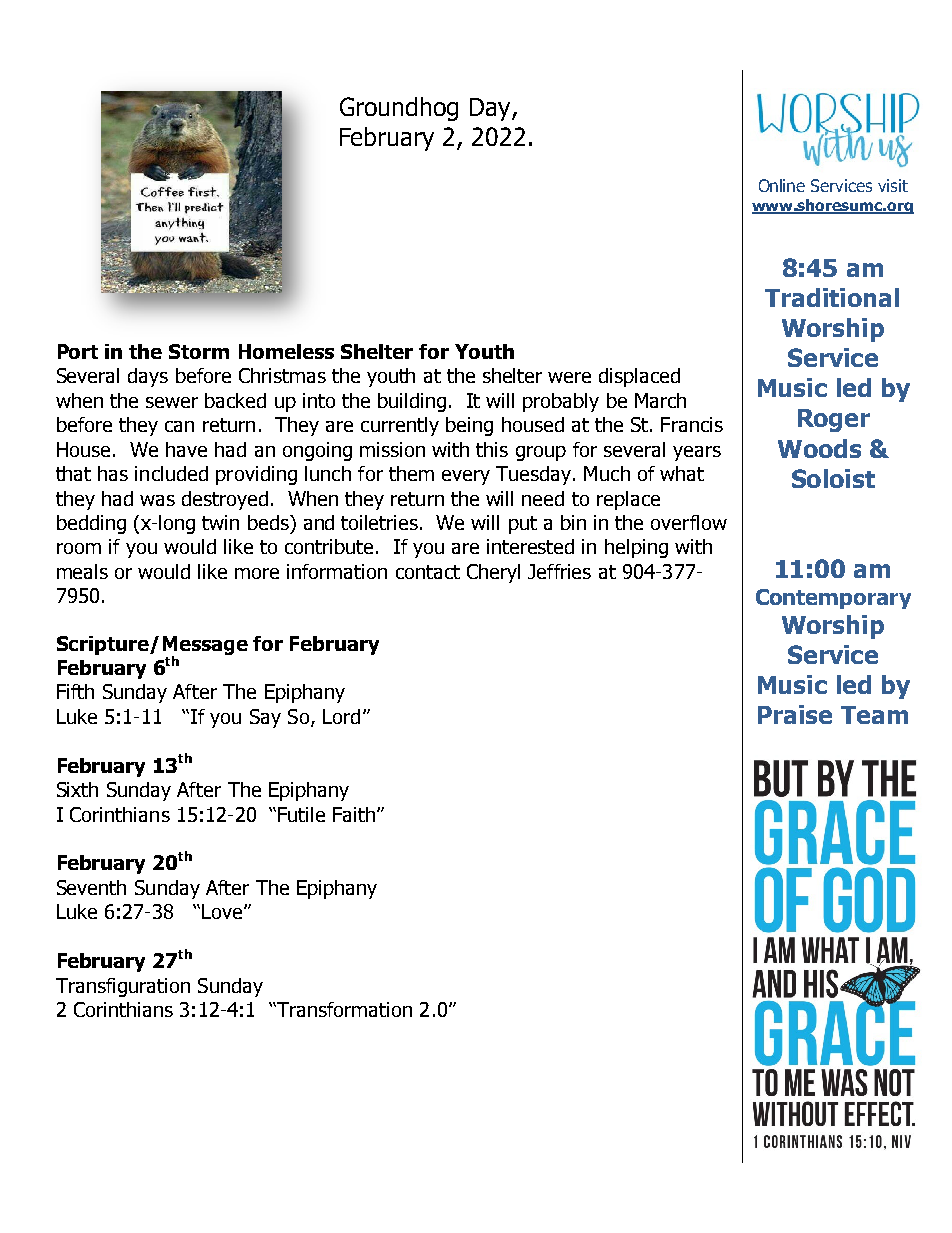  I want to click on Transformation, so click(343, 1009).
